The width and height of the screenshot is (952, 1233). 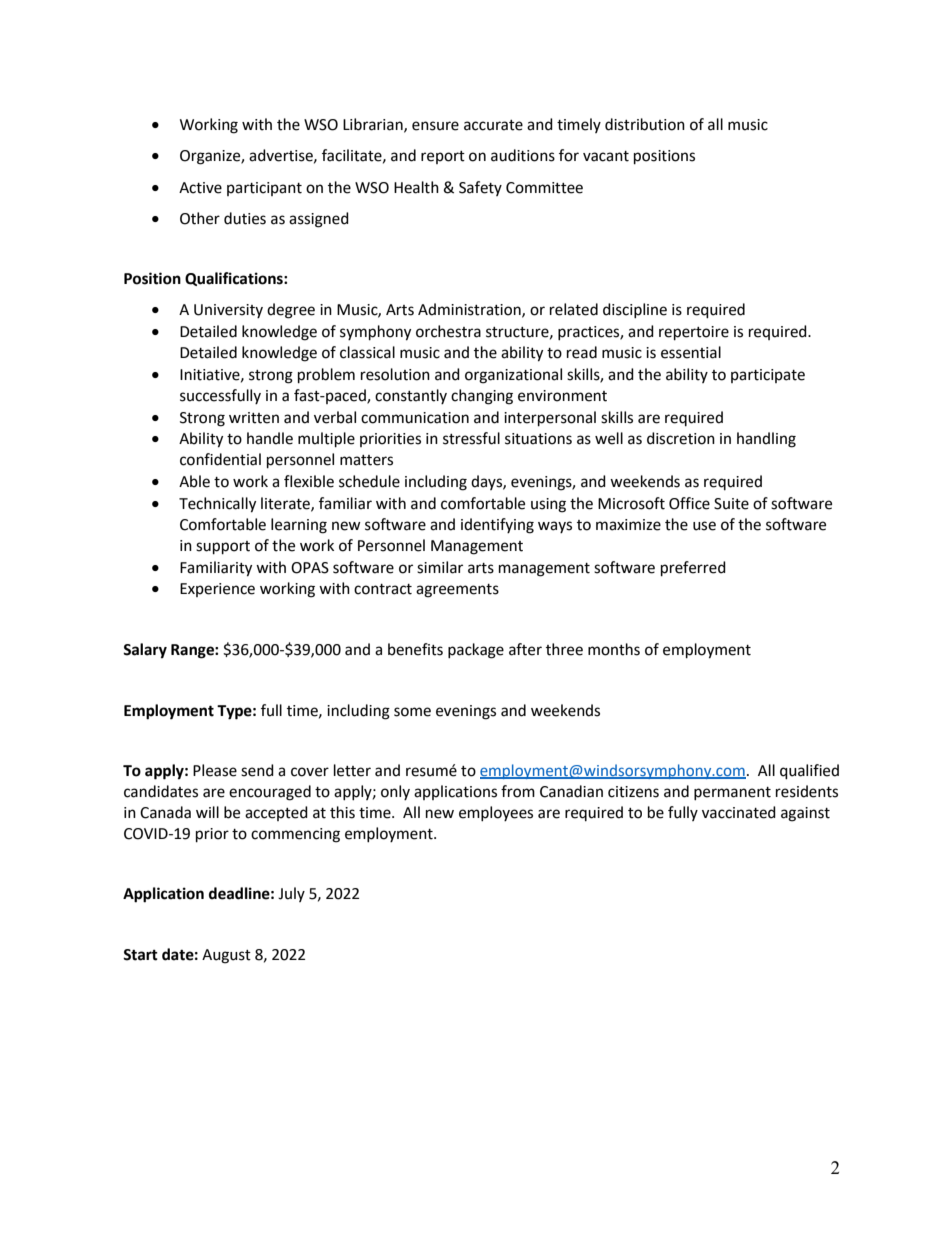 I want to click on August, so click(x=226, y=956).
